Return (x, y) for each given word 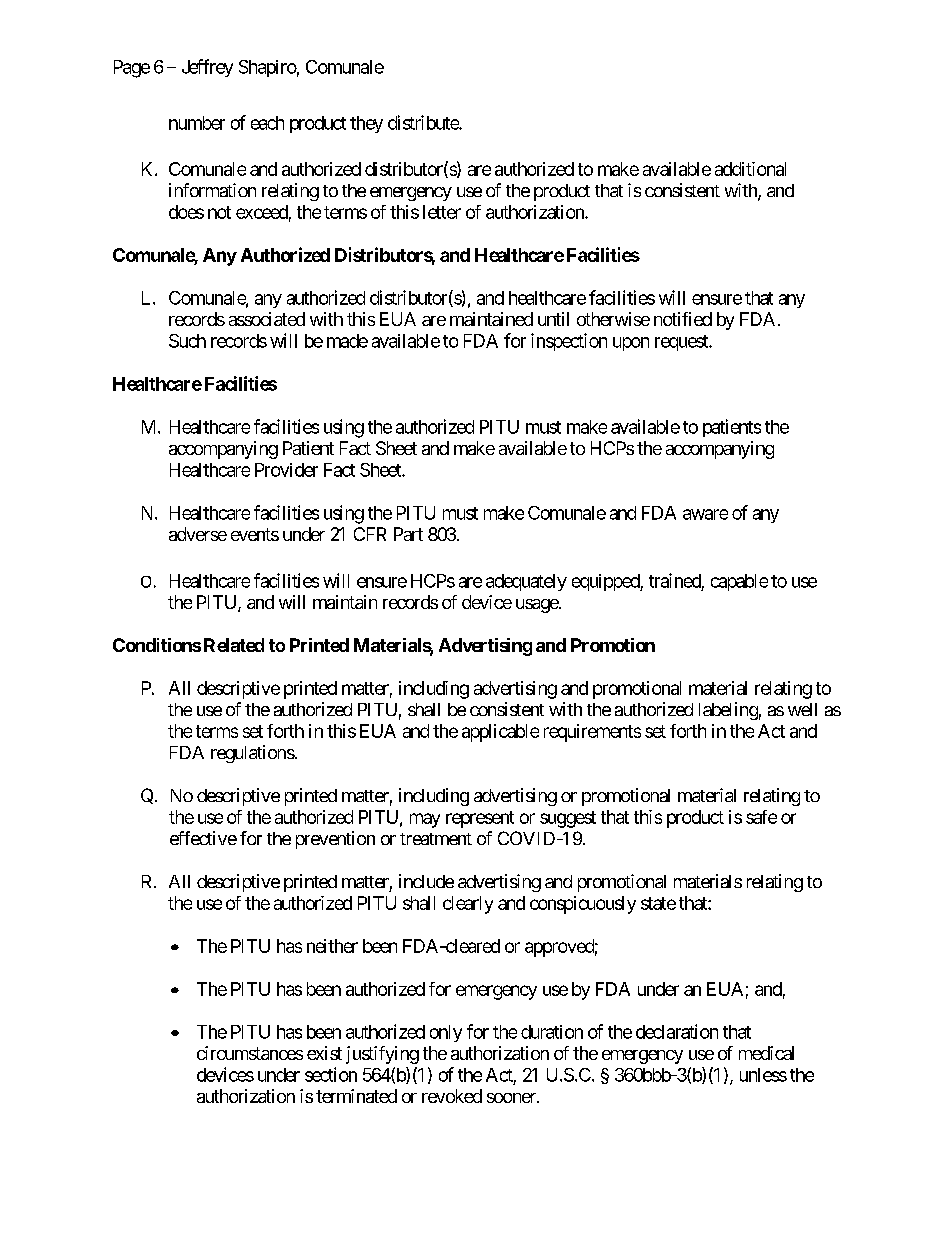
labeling (728, 711)
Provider (286, 470)
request (682, 343)
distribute (424, 122)
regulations (253, 754)
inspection (569, 342)
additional (750, 169)
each (267, 123)
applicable (500, 733)
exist (324, 1053)
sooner (512, 1098)
